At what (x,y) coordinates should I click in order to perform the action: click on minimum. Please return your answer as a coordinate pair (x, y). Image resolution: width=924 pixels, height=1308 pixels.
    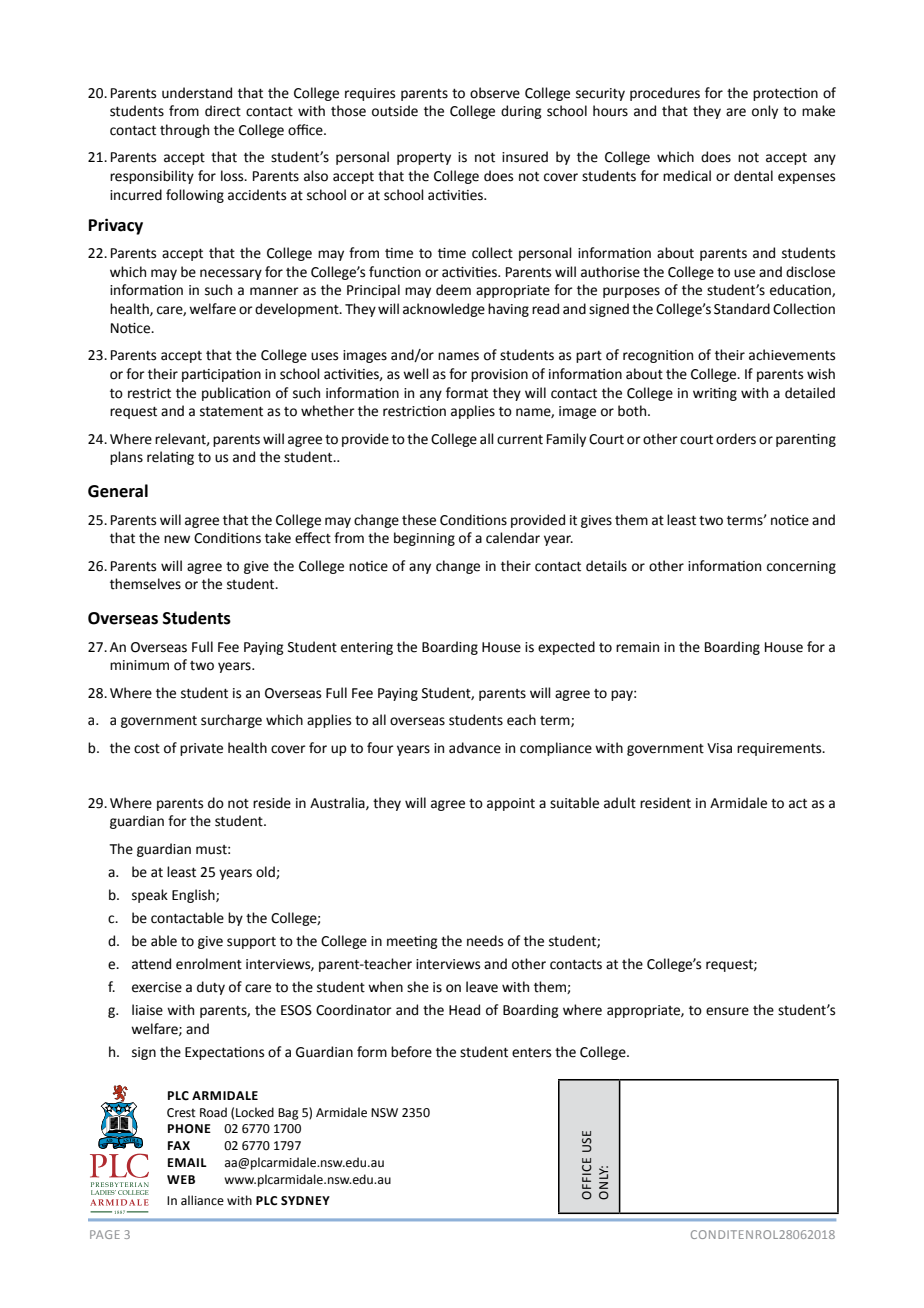
    Looking at the image, I should click on (139, 665).
